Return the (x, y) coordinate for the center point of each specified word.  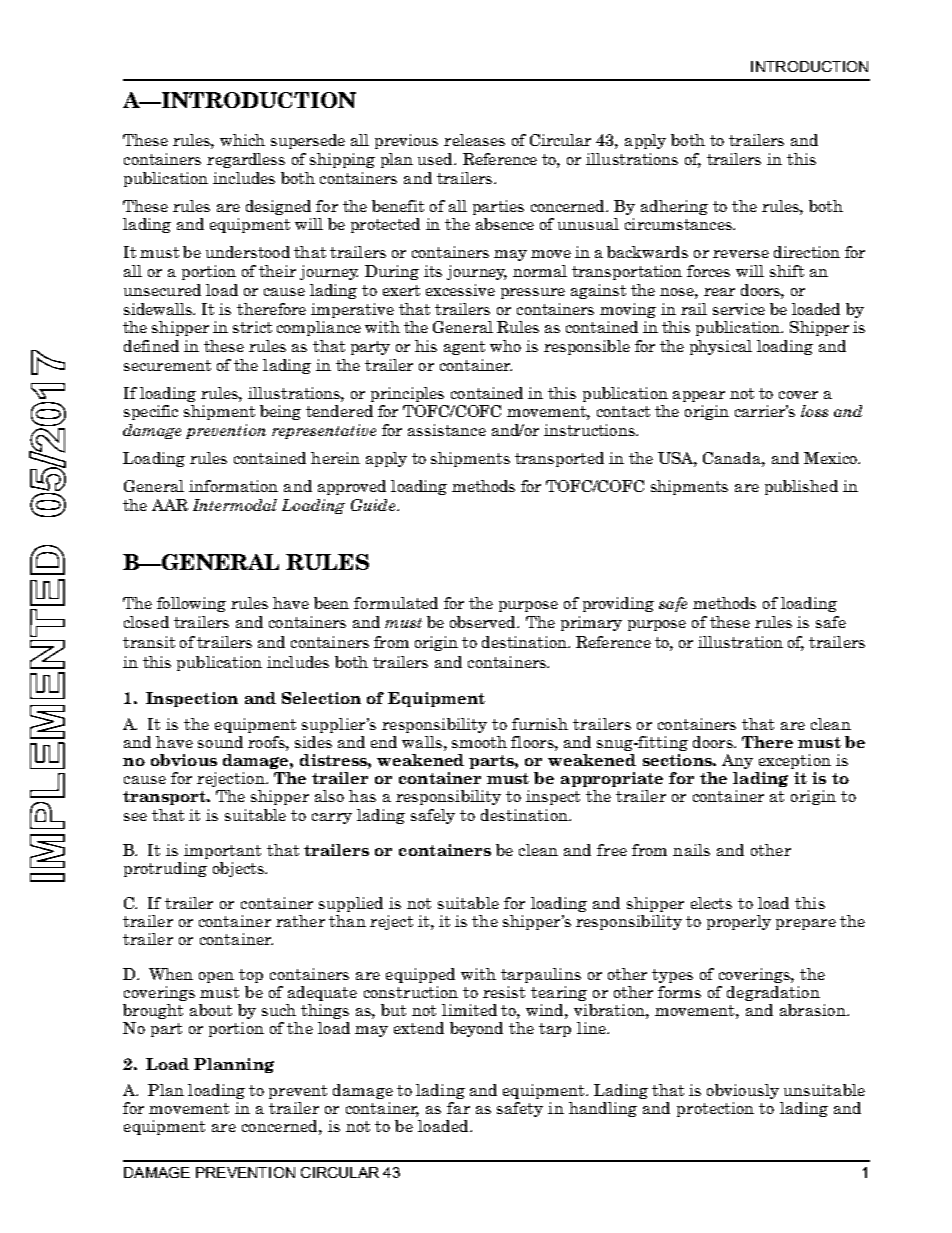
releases (474, 140)
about (211, 1010)
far (458, 1108)
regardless (246, 160)
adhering (674, 207)
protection (715, 1109)
